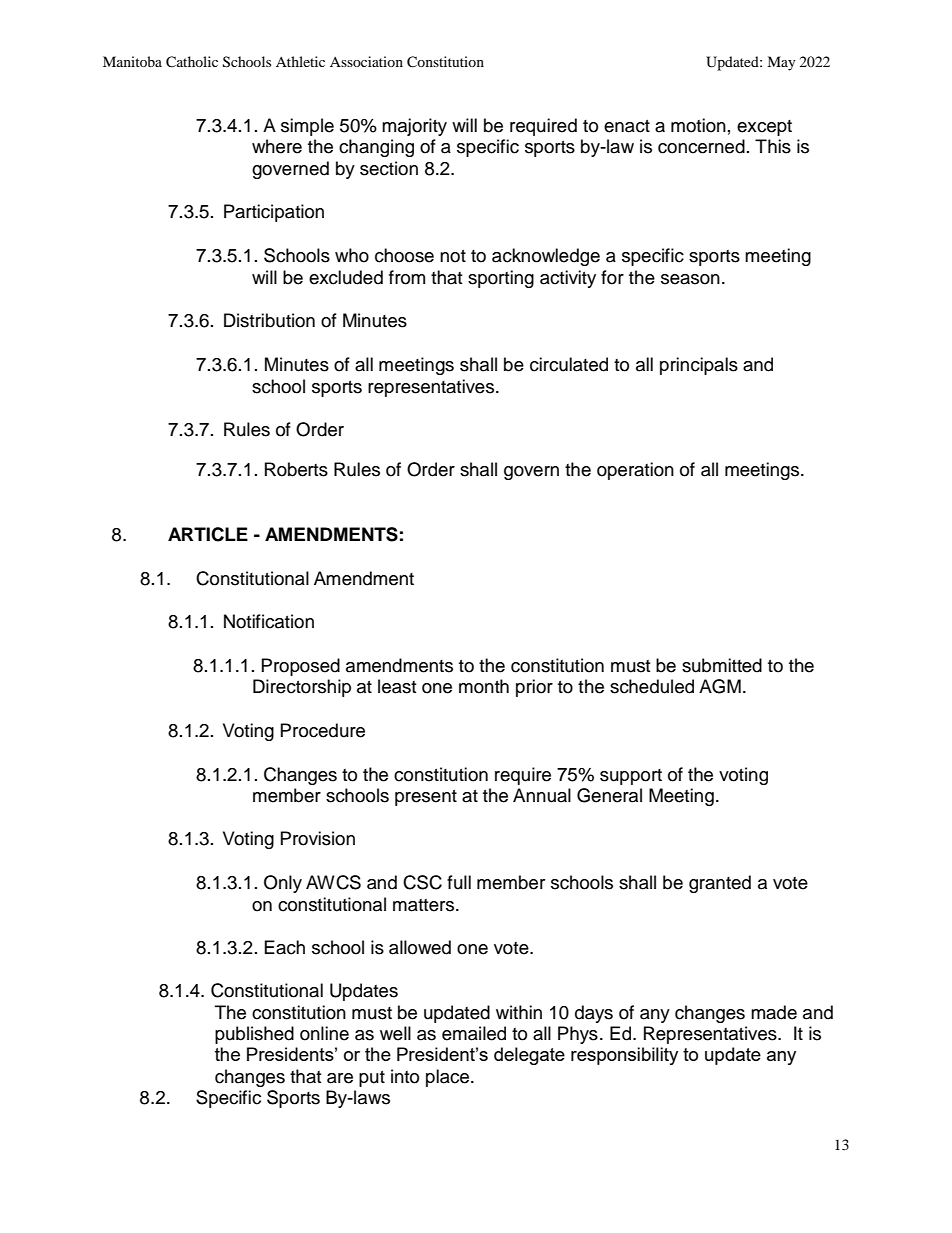 The width and height of the screenshot is (952, 1233). Describe the element at coordinates (254, 1035) in the screenshot. I see `published` at that location.
